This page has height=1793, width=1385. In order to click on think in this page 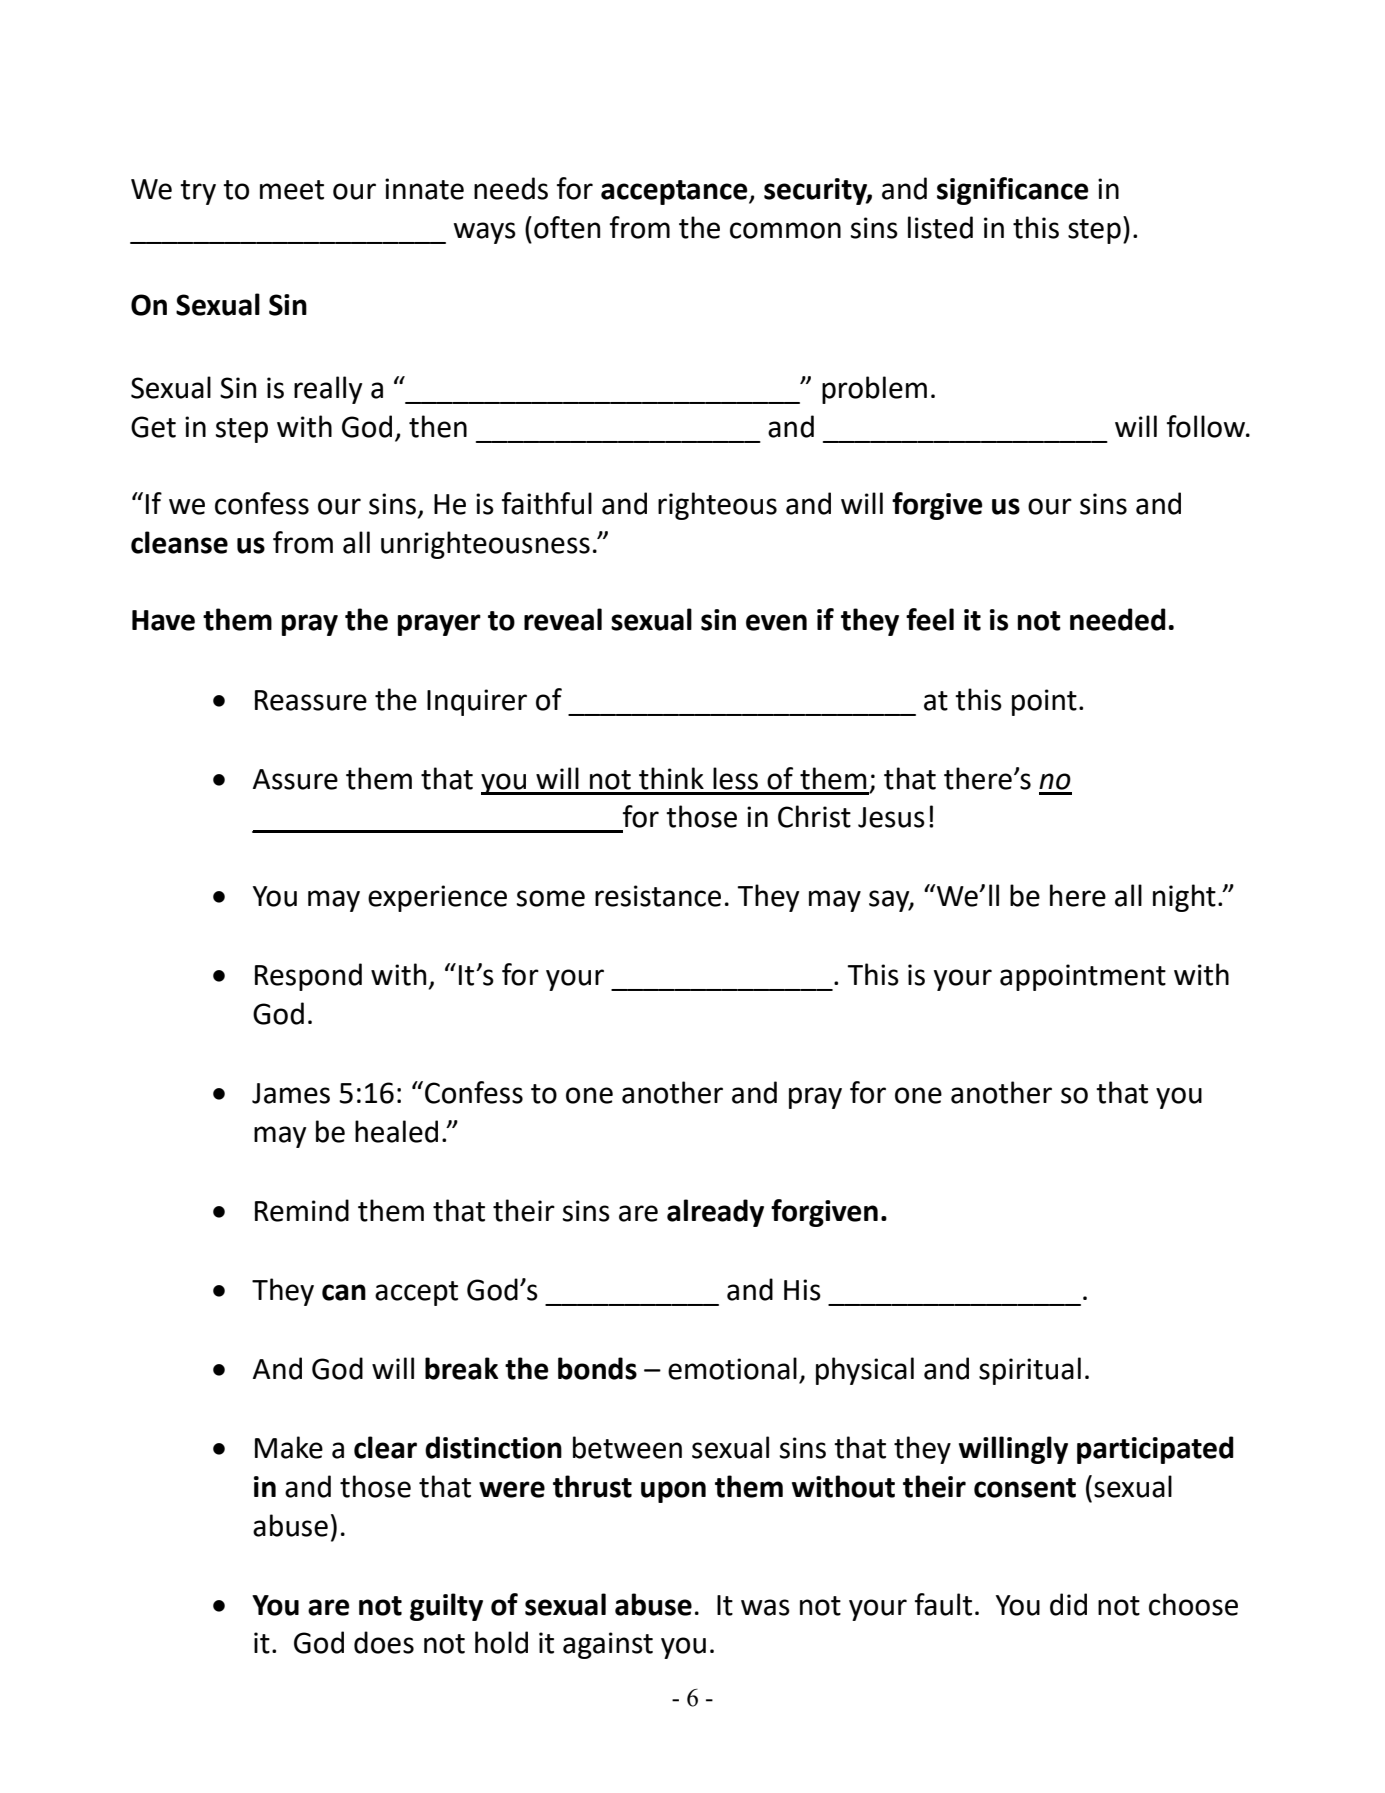, I will do `click(671, 778)`.
